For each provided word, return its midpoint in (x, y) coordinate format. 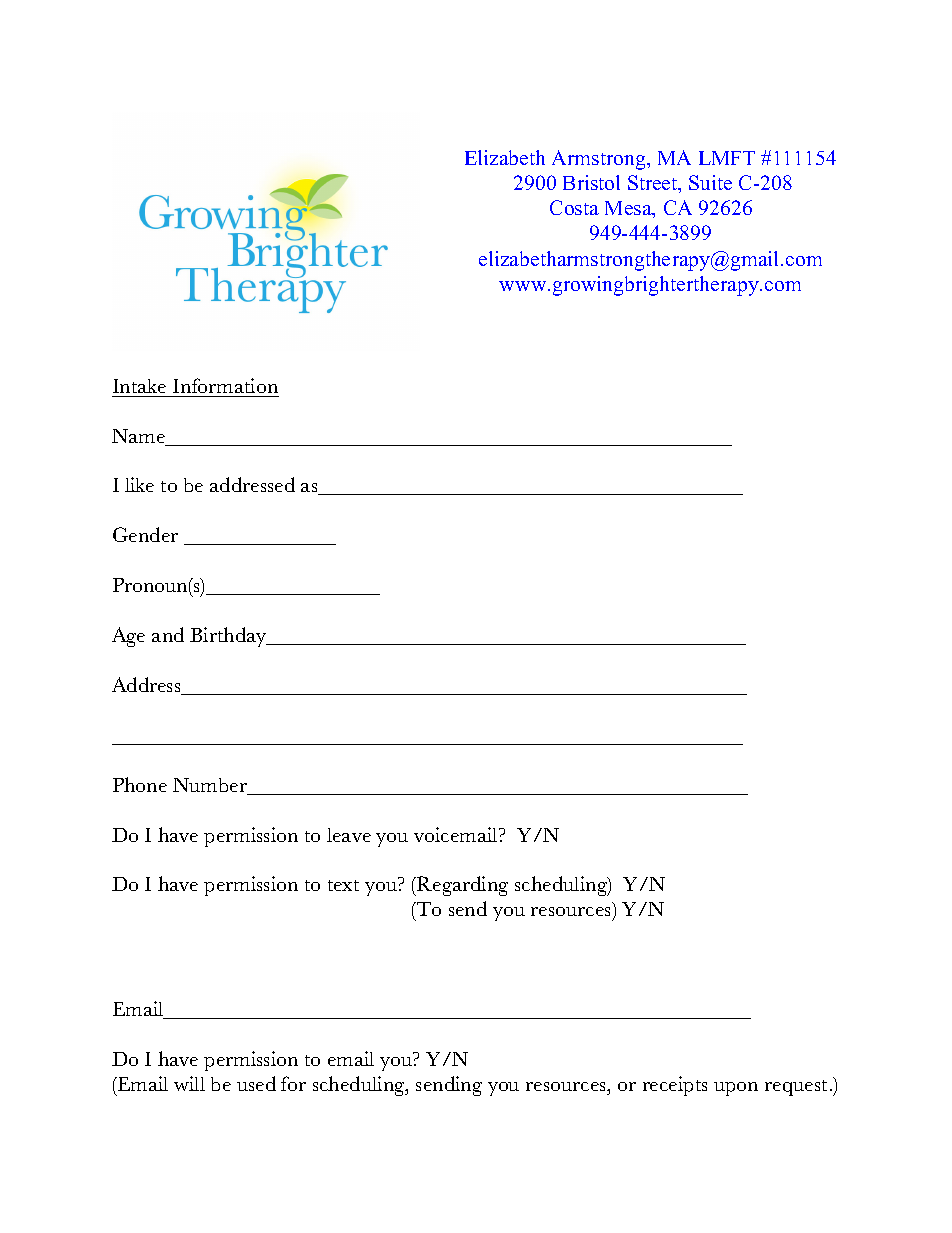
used (256, 1083)
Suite (710, 182)
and (168, 634)
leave (349, 835)
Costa (574, 207)
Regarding (461, 886)
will (189, 1083)
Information (225, 385)
